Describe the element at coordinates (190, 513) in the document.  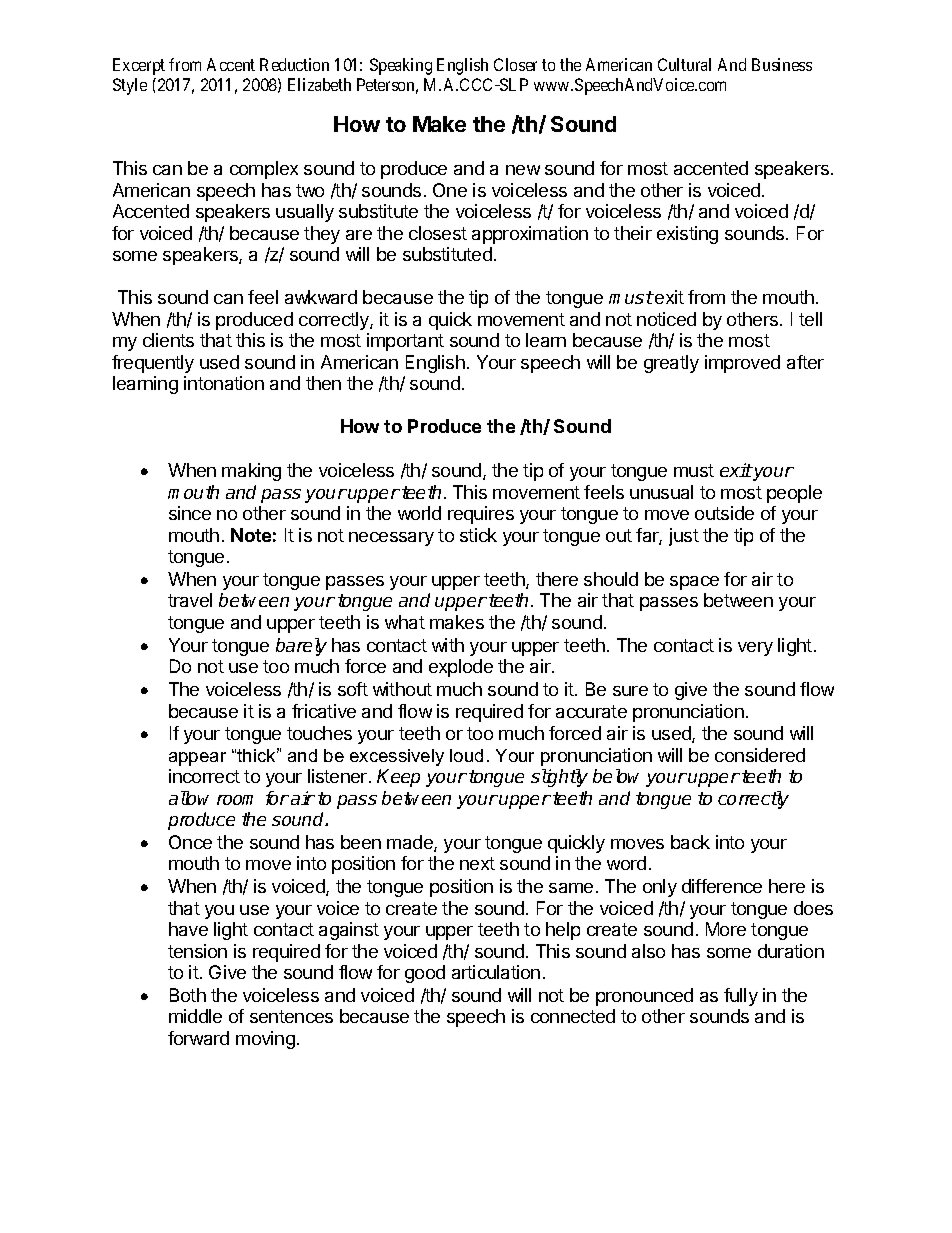
I see `since` at that location.
